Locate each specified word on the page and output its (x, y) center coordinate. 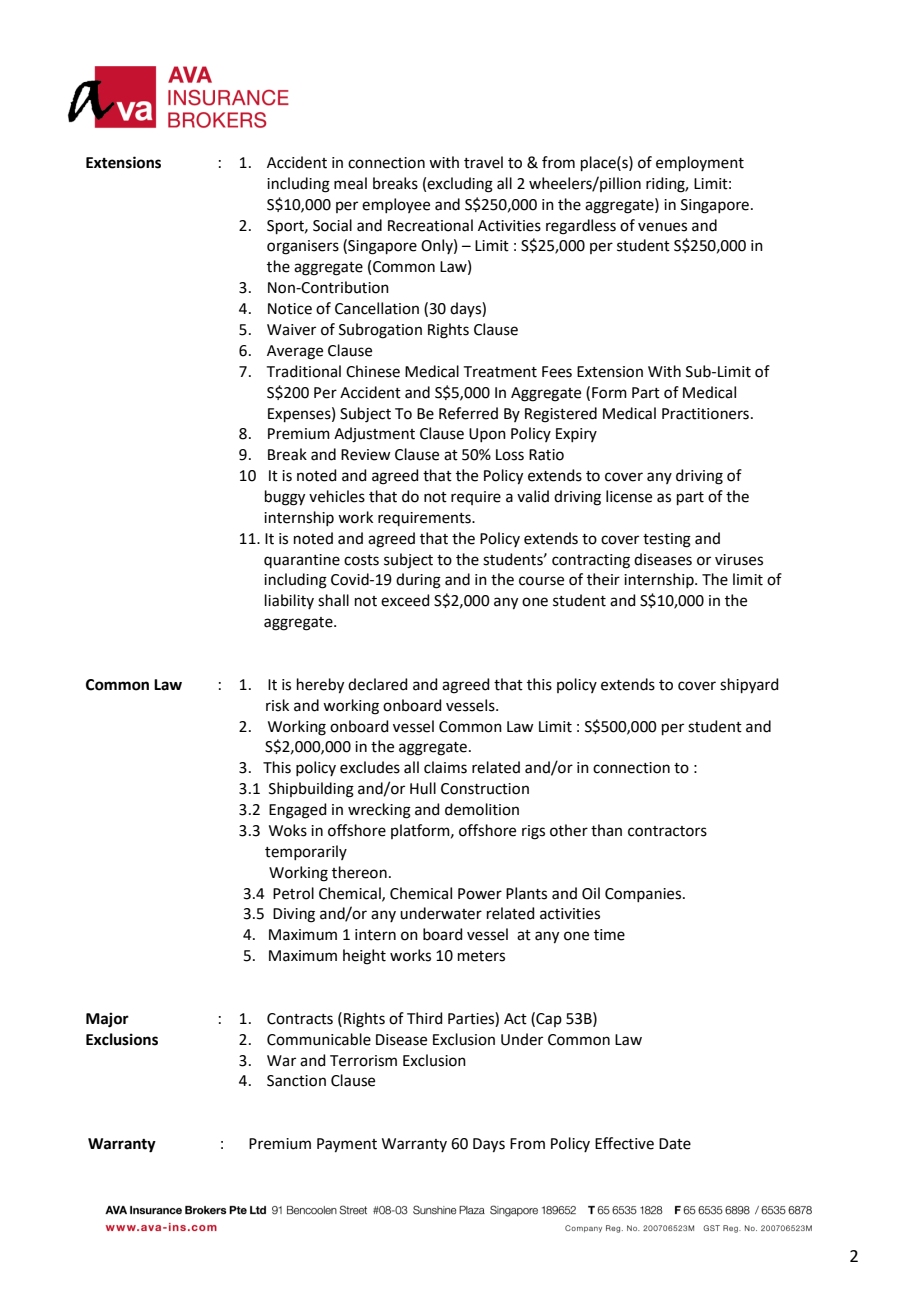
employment (700, 163)
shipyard (749, 686)
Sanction (296, 1081)
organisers (303, 247)
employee (396, 205)
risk (277, 705)
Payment (347, 1145)
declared (378, 684)
